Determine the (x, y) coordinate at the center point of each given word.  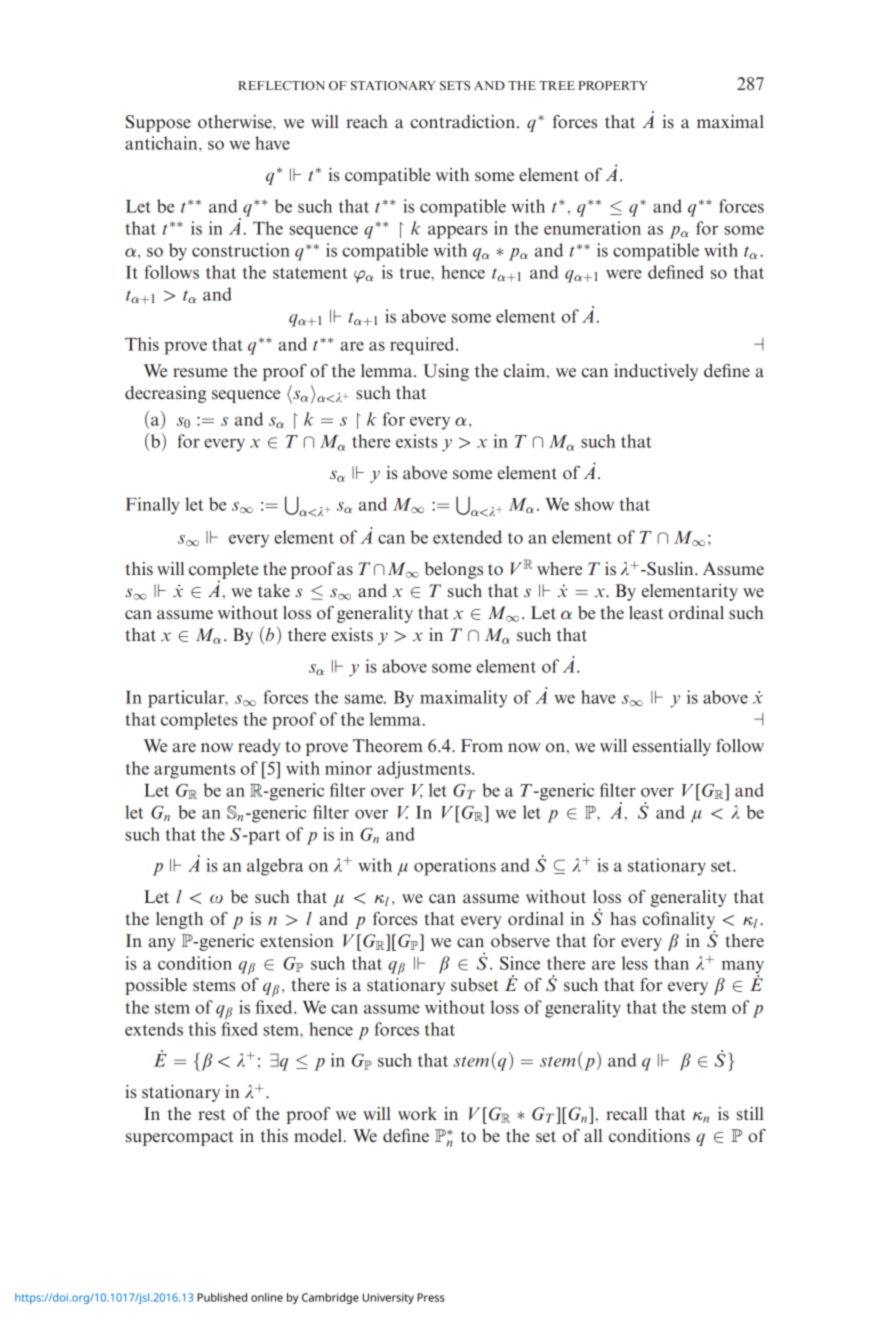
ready (259, 747)
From (482, 746)
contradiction (464, 122)
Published (222, 1297)
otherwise (236, 122)
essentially (671, 747)
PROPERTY (613, 85)
